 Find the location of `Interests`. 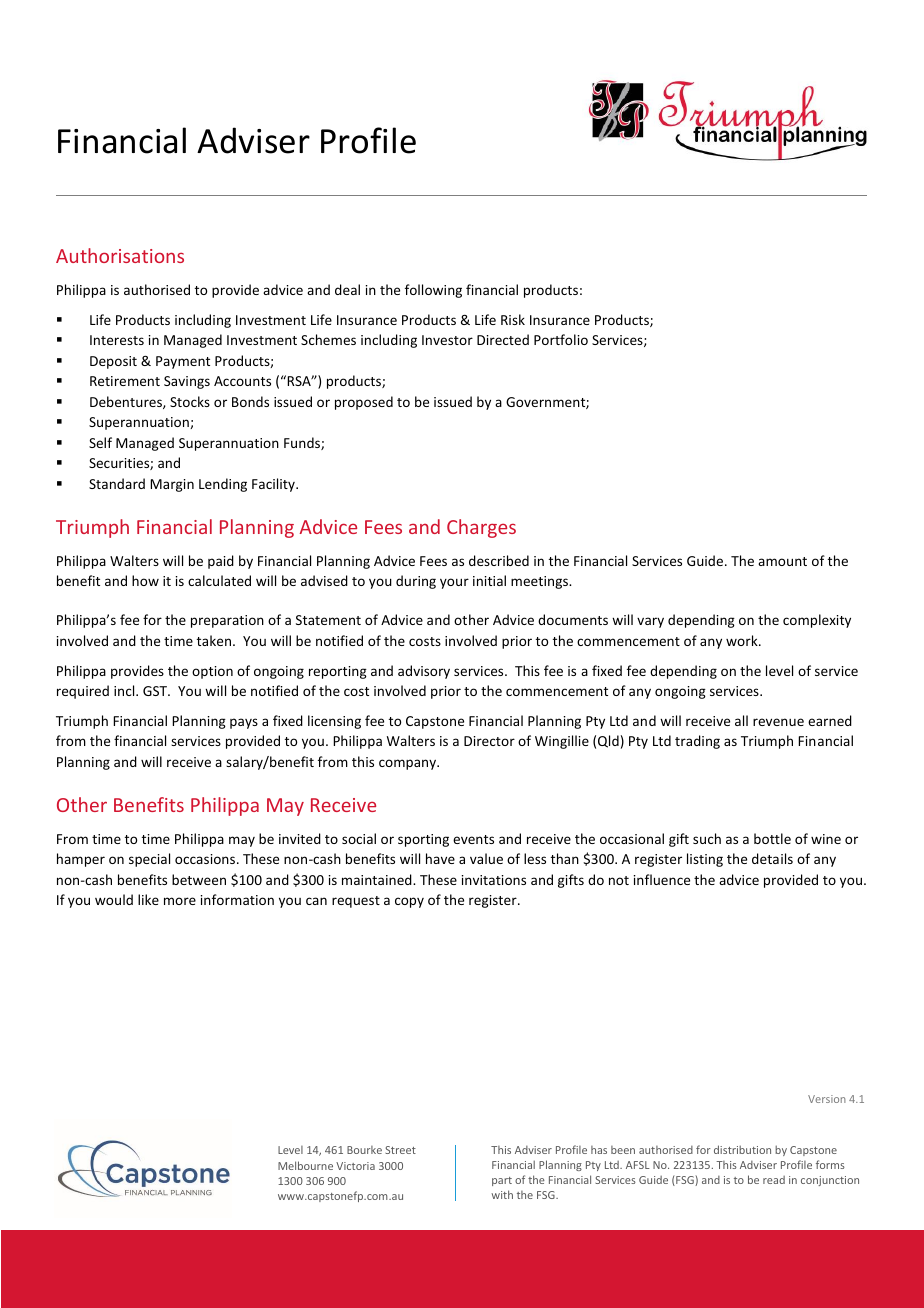

Interests is located at coordinates (117, 340).
